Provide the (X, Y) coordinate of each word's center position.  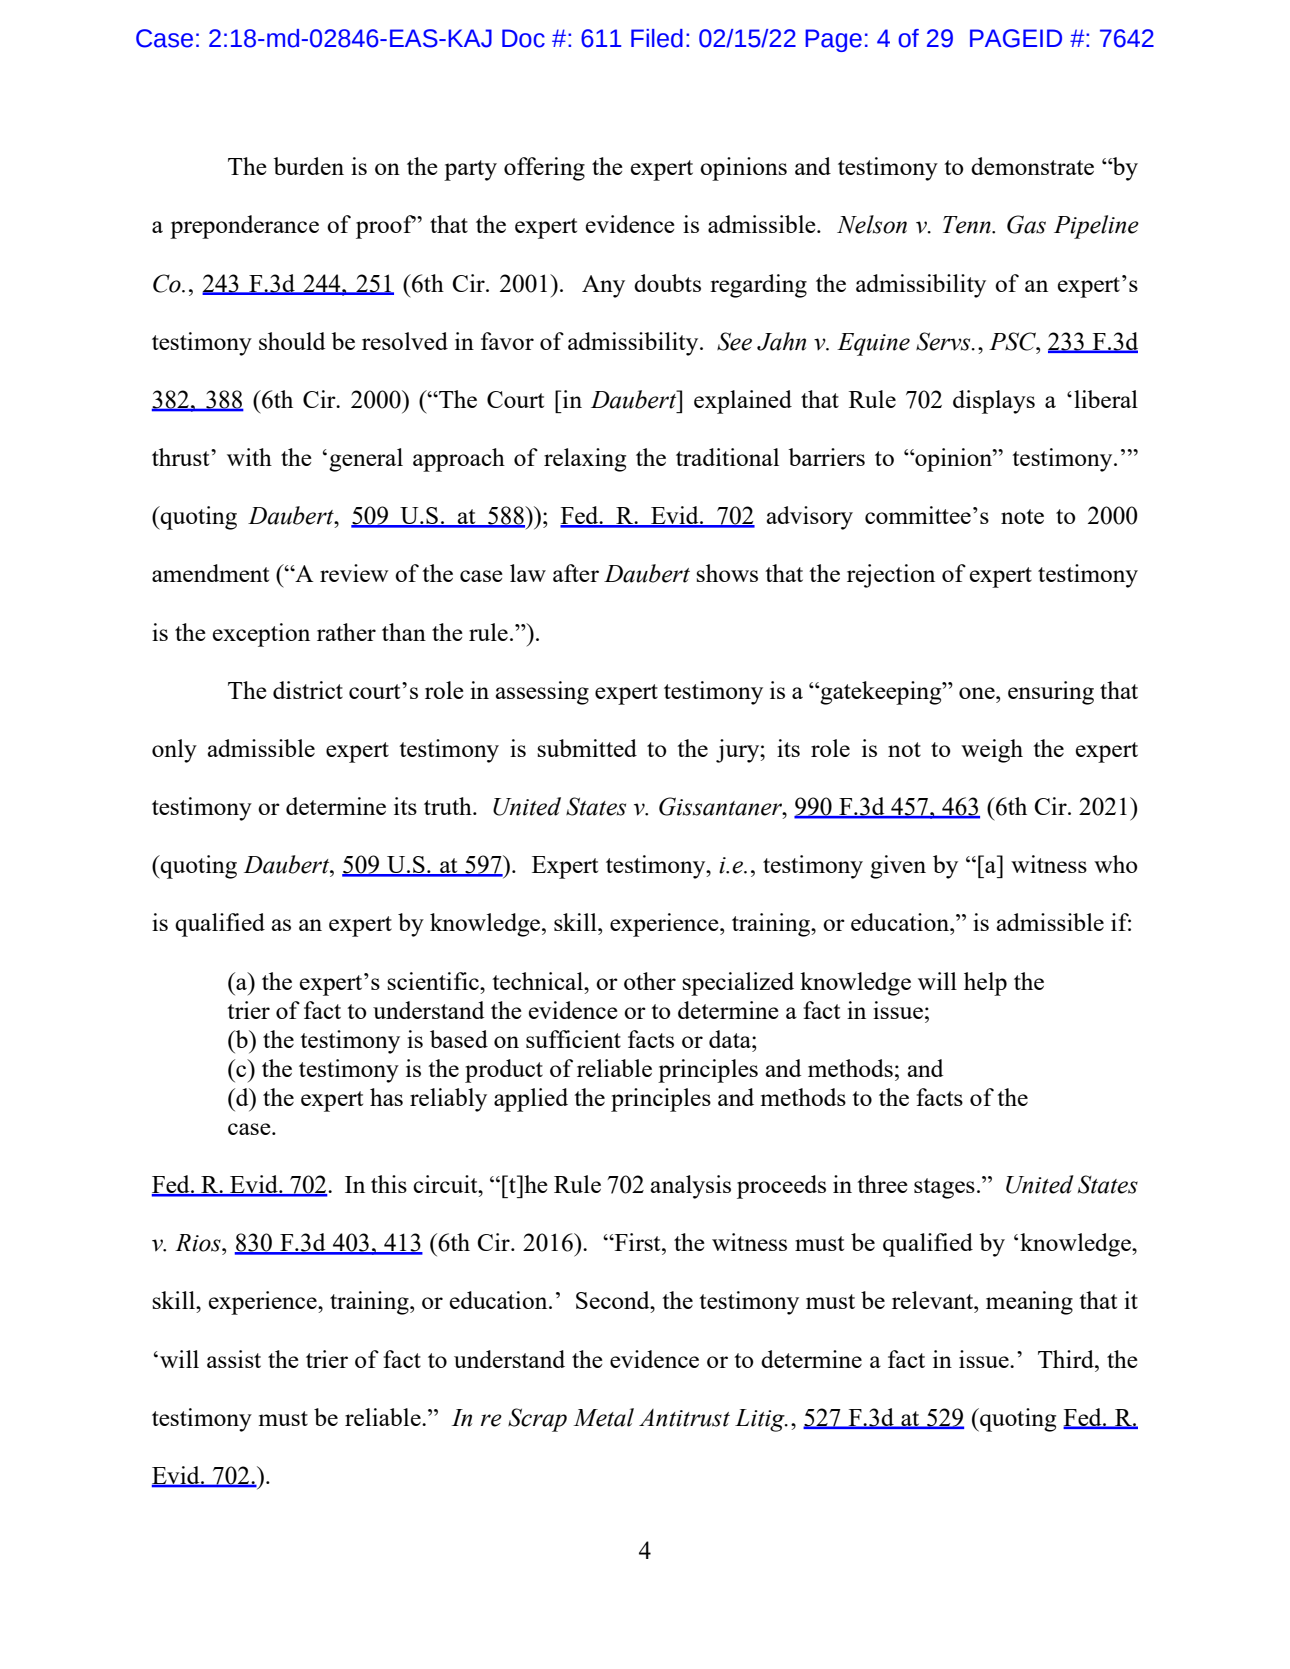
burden (308, 166)
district (308, 690)
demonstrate (1032, 166)
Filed (657, 38)
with (249, 457)
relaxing (585, 460)
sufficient (573, 1039)
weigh (992, 751)
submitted (587, 748)
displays (994, 402)
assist (234, 1359)
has (386, 1097)
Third (1067, 1359)
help (985, 984)
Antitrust (684, 1418)
